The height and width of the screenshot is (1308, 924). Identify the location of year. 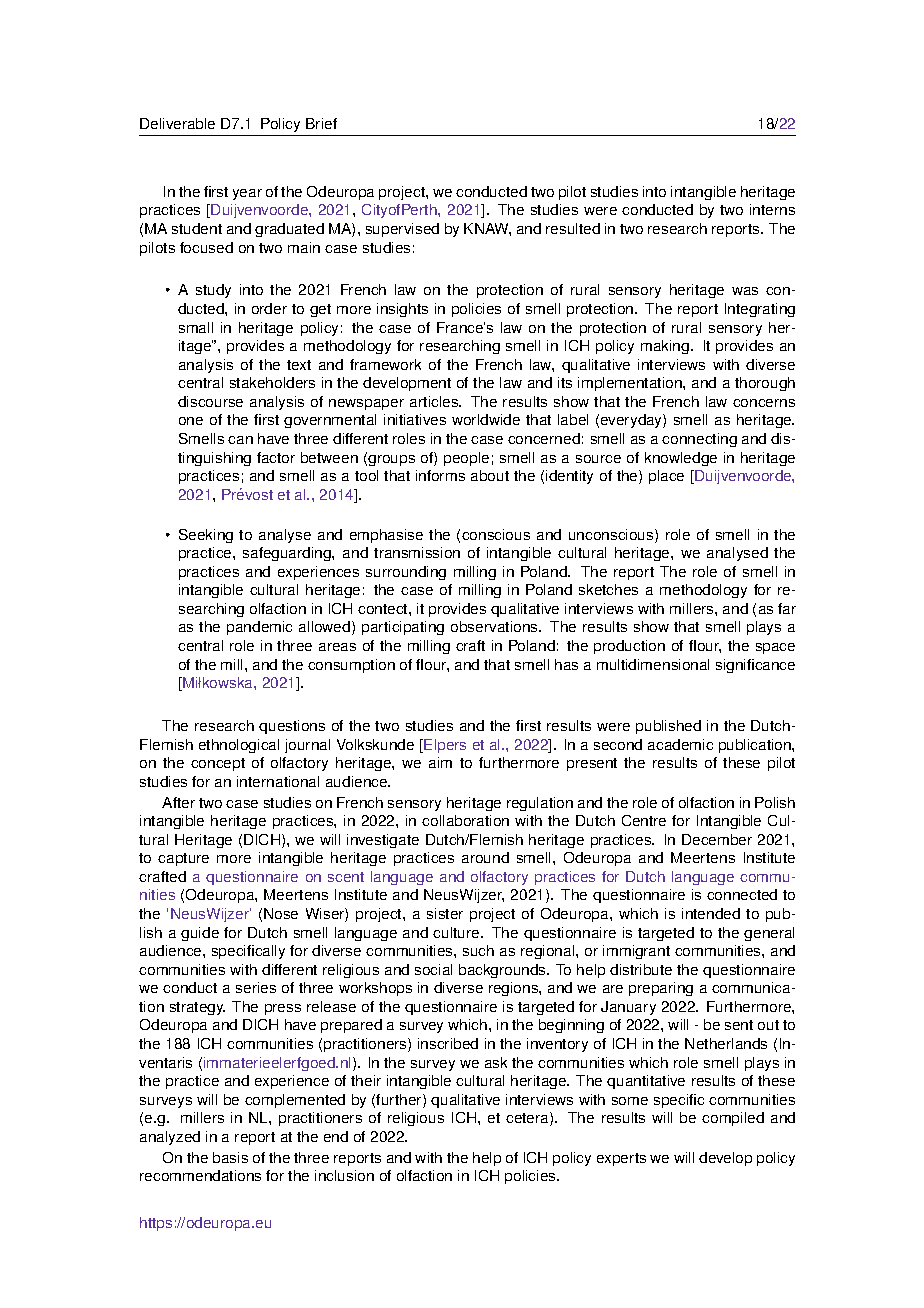
(247, 194).
